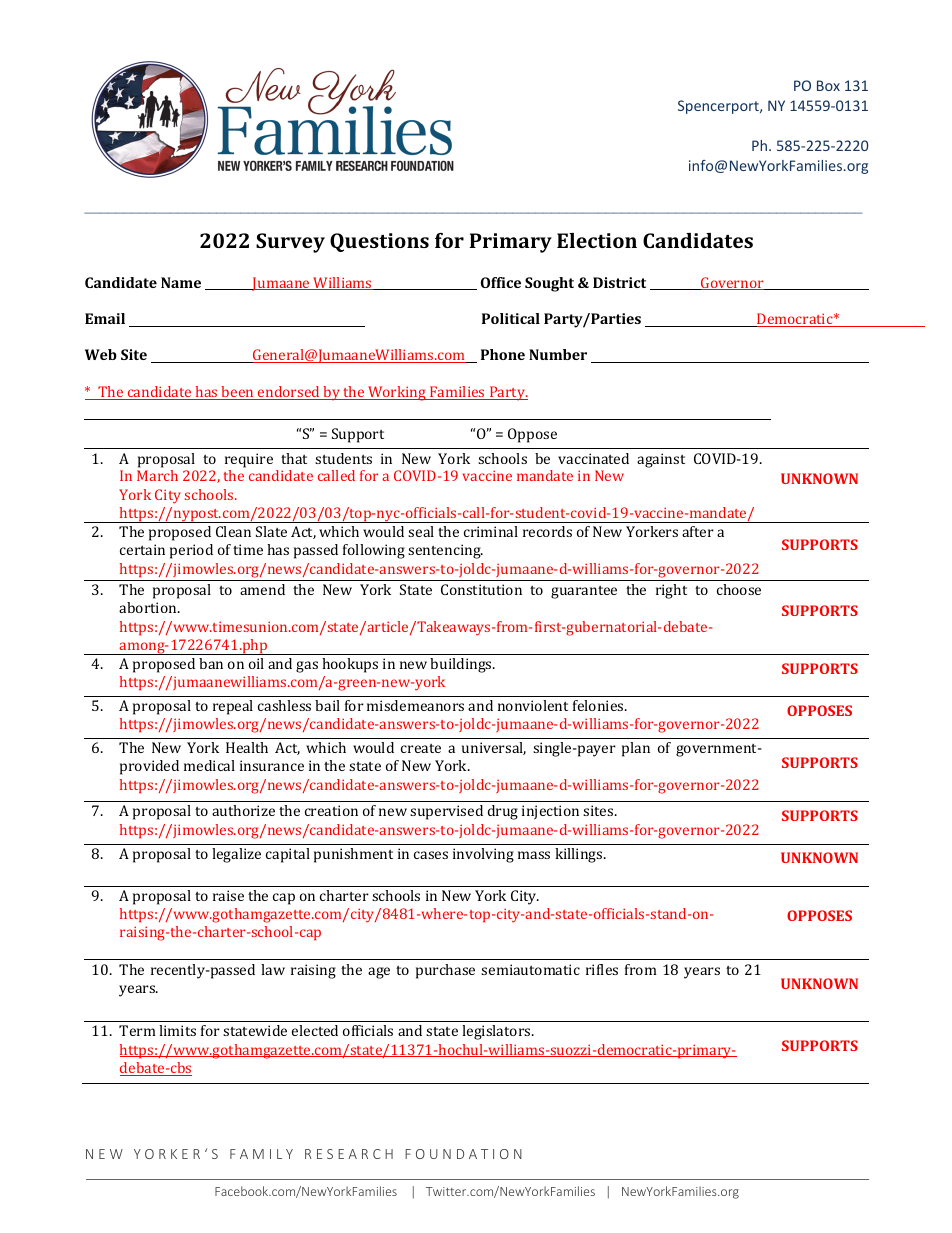  What do you see at coordinates (661, 460) in the screenshot?
I see `against` at bounding box center [661, 460].
